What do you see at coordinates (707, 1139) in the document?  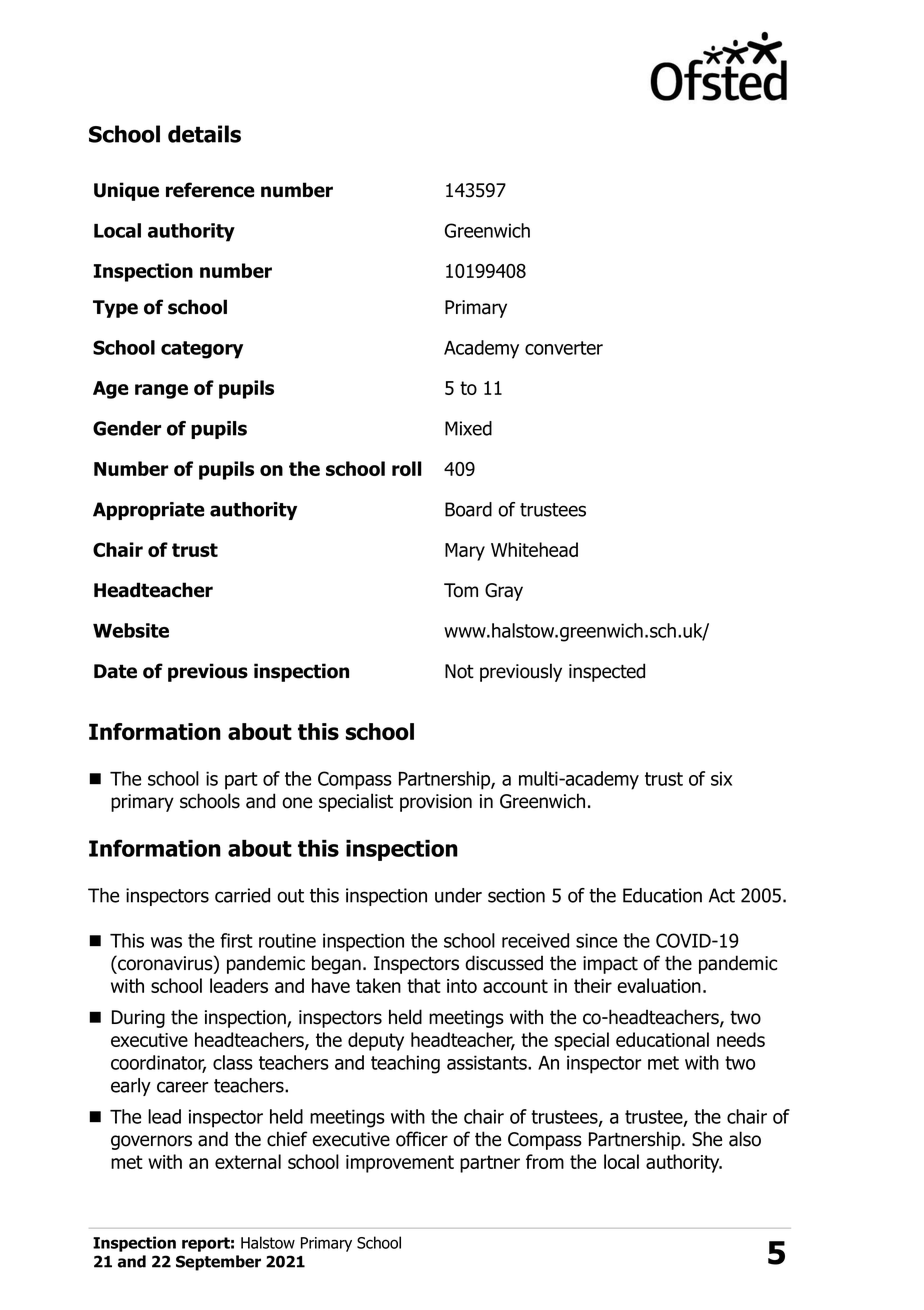 I see `She` at bounding box center [707, 1139].
